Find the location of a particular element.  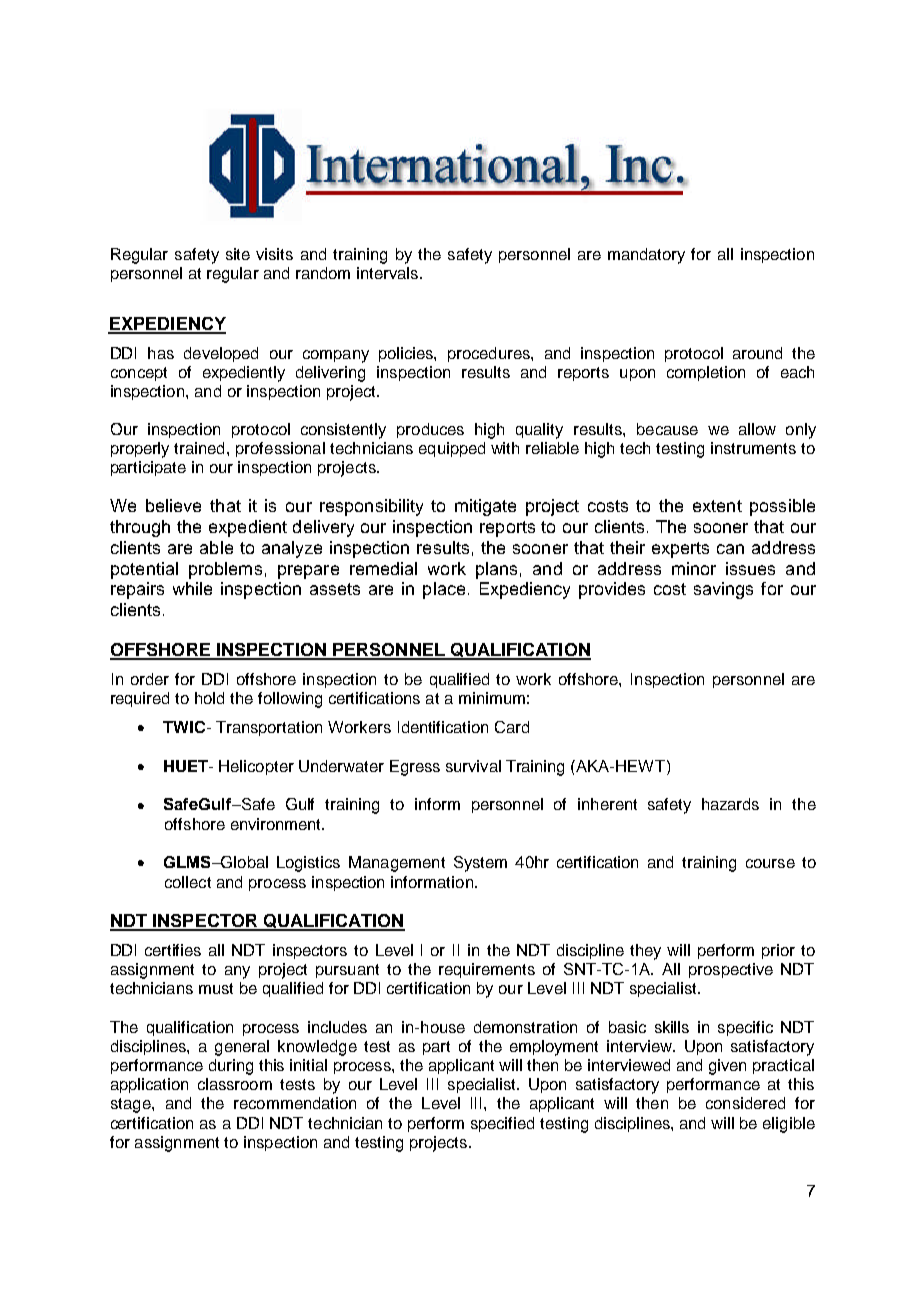

minimum is located at coordinates (492, 698).
